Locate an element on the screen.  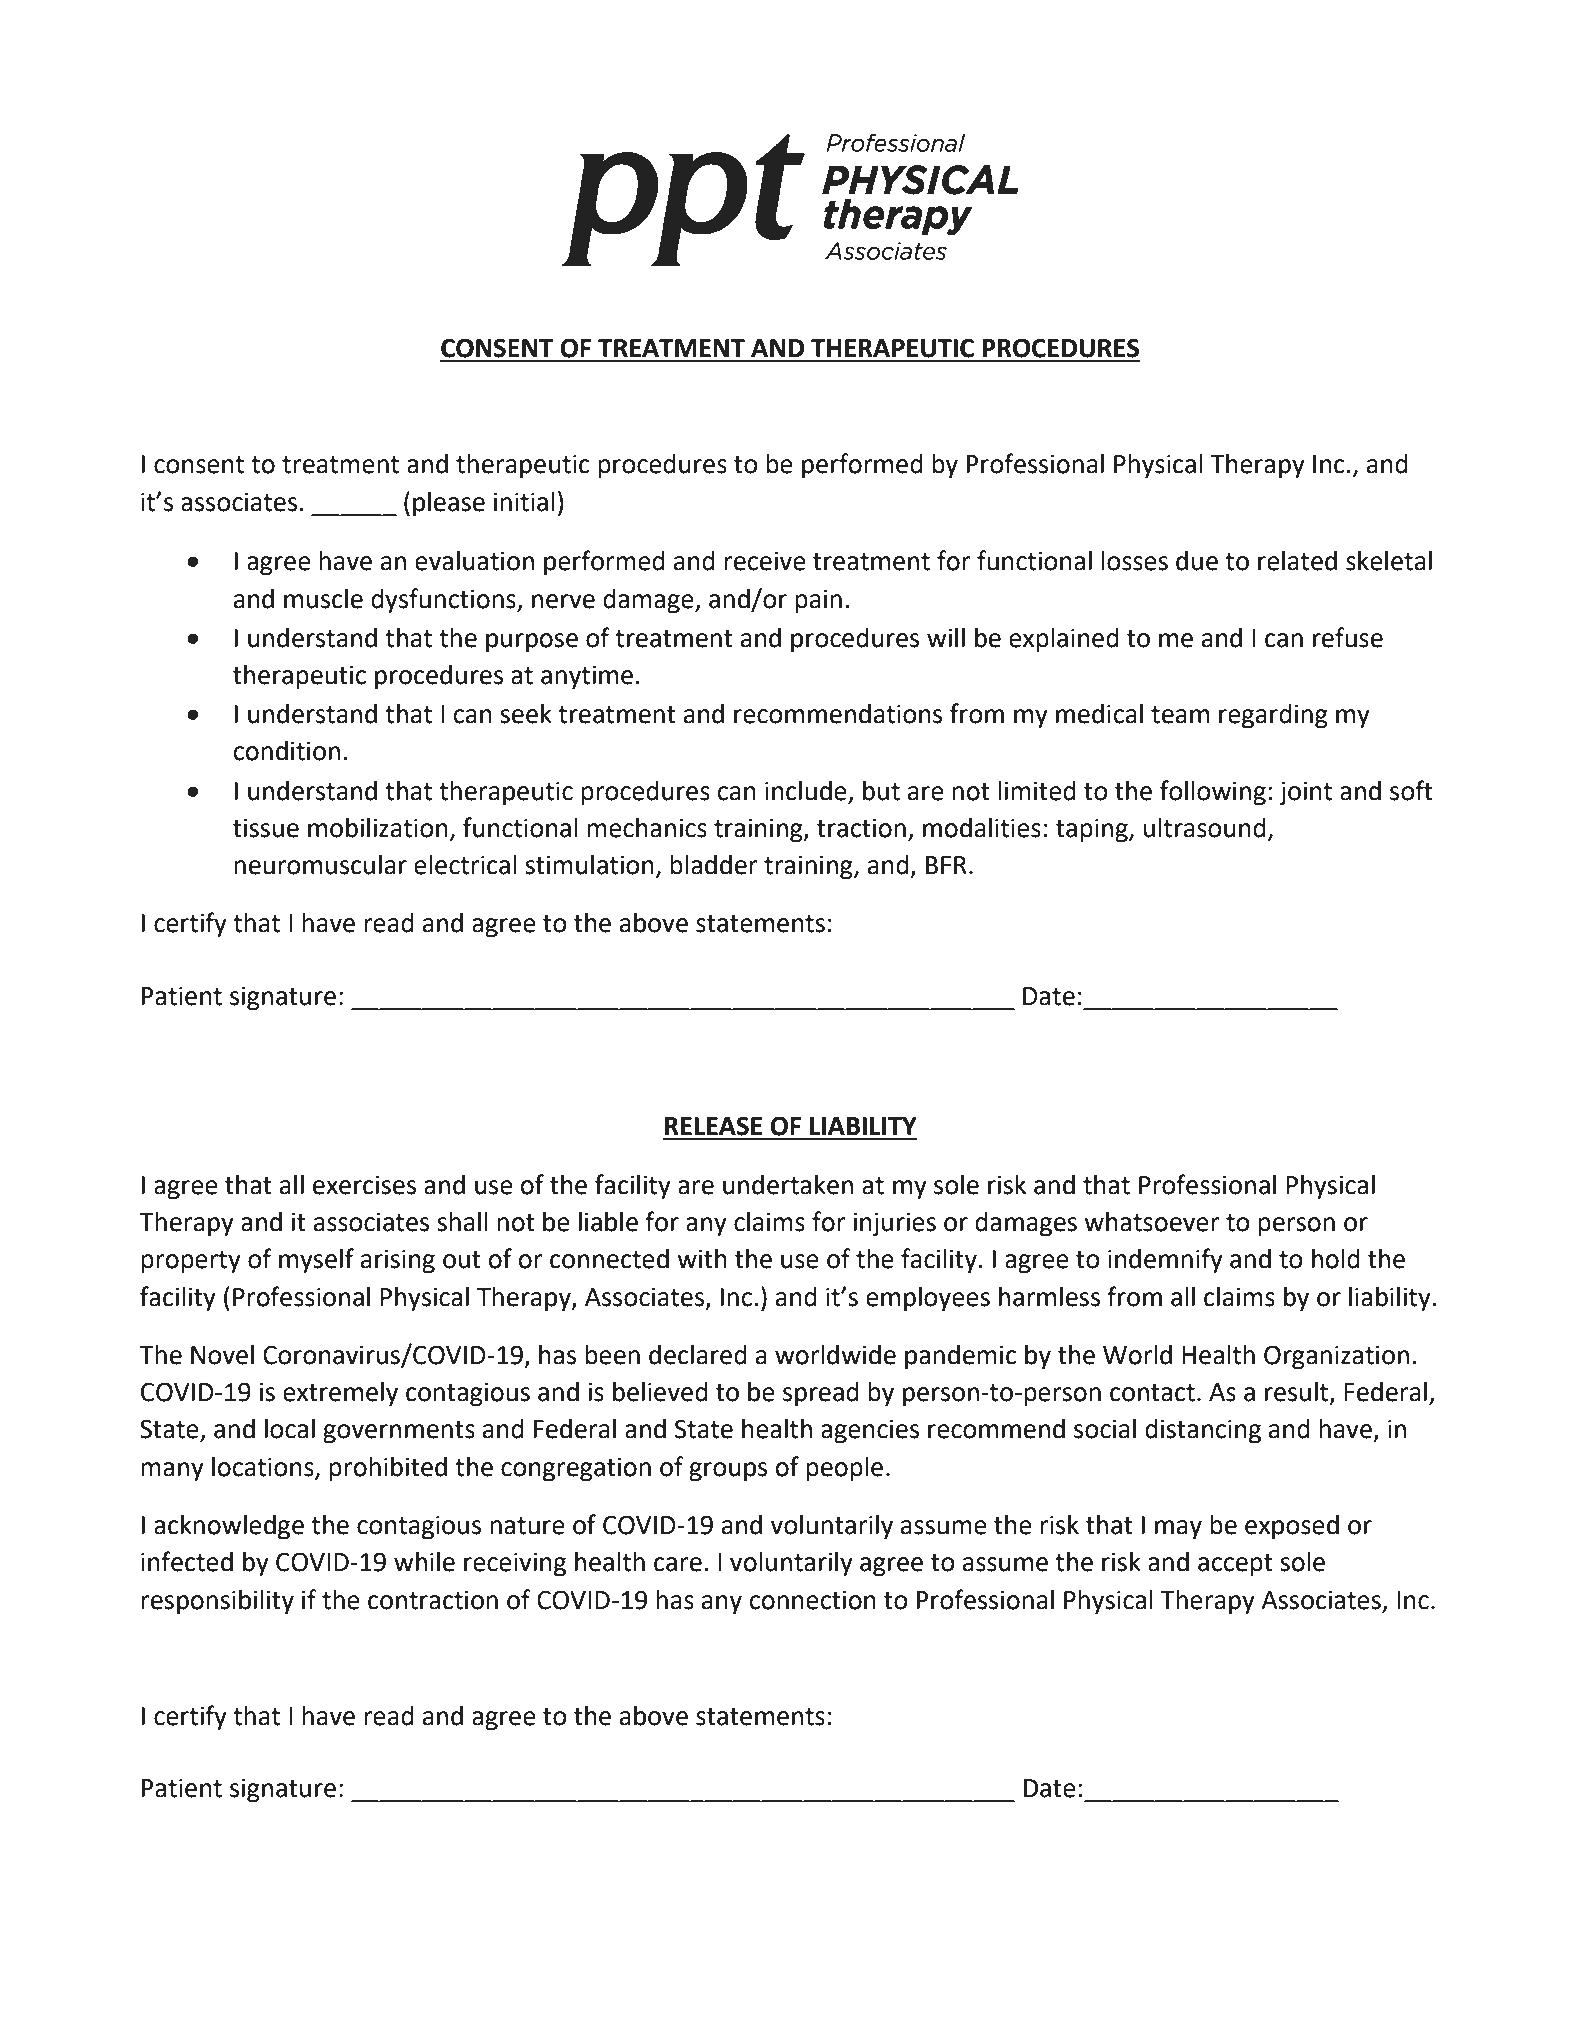
connection is located at coordinates (812, 1600).
